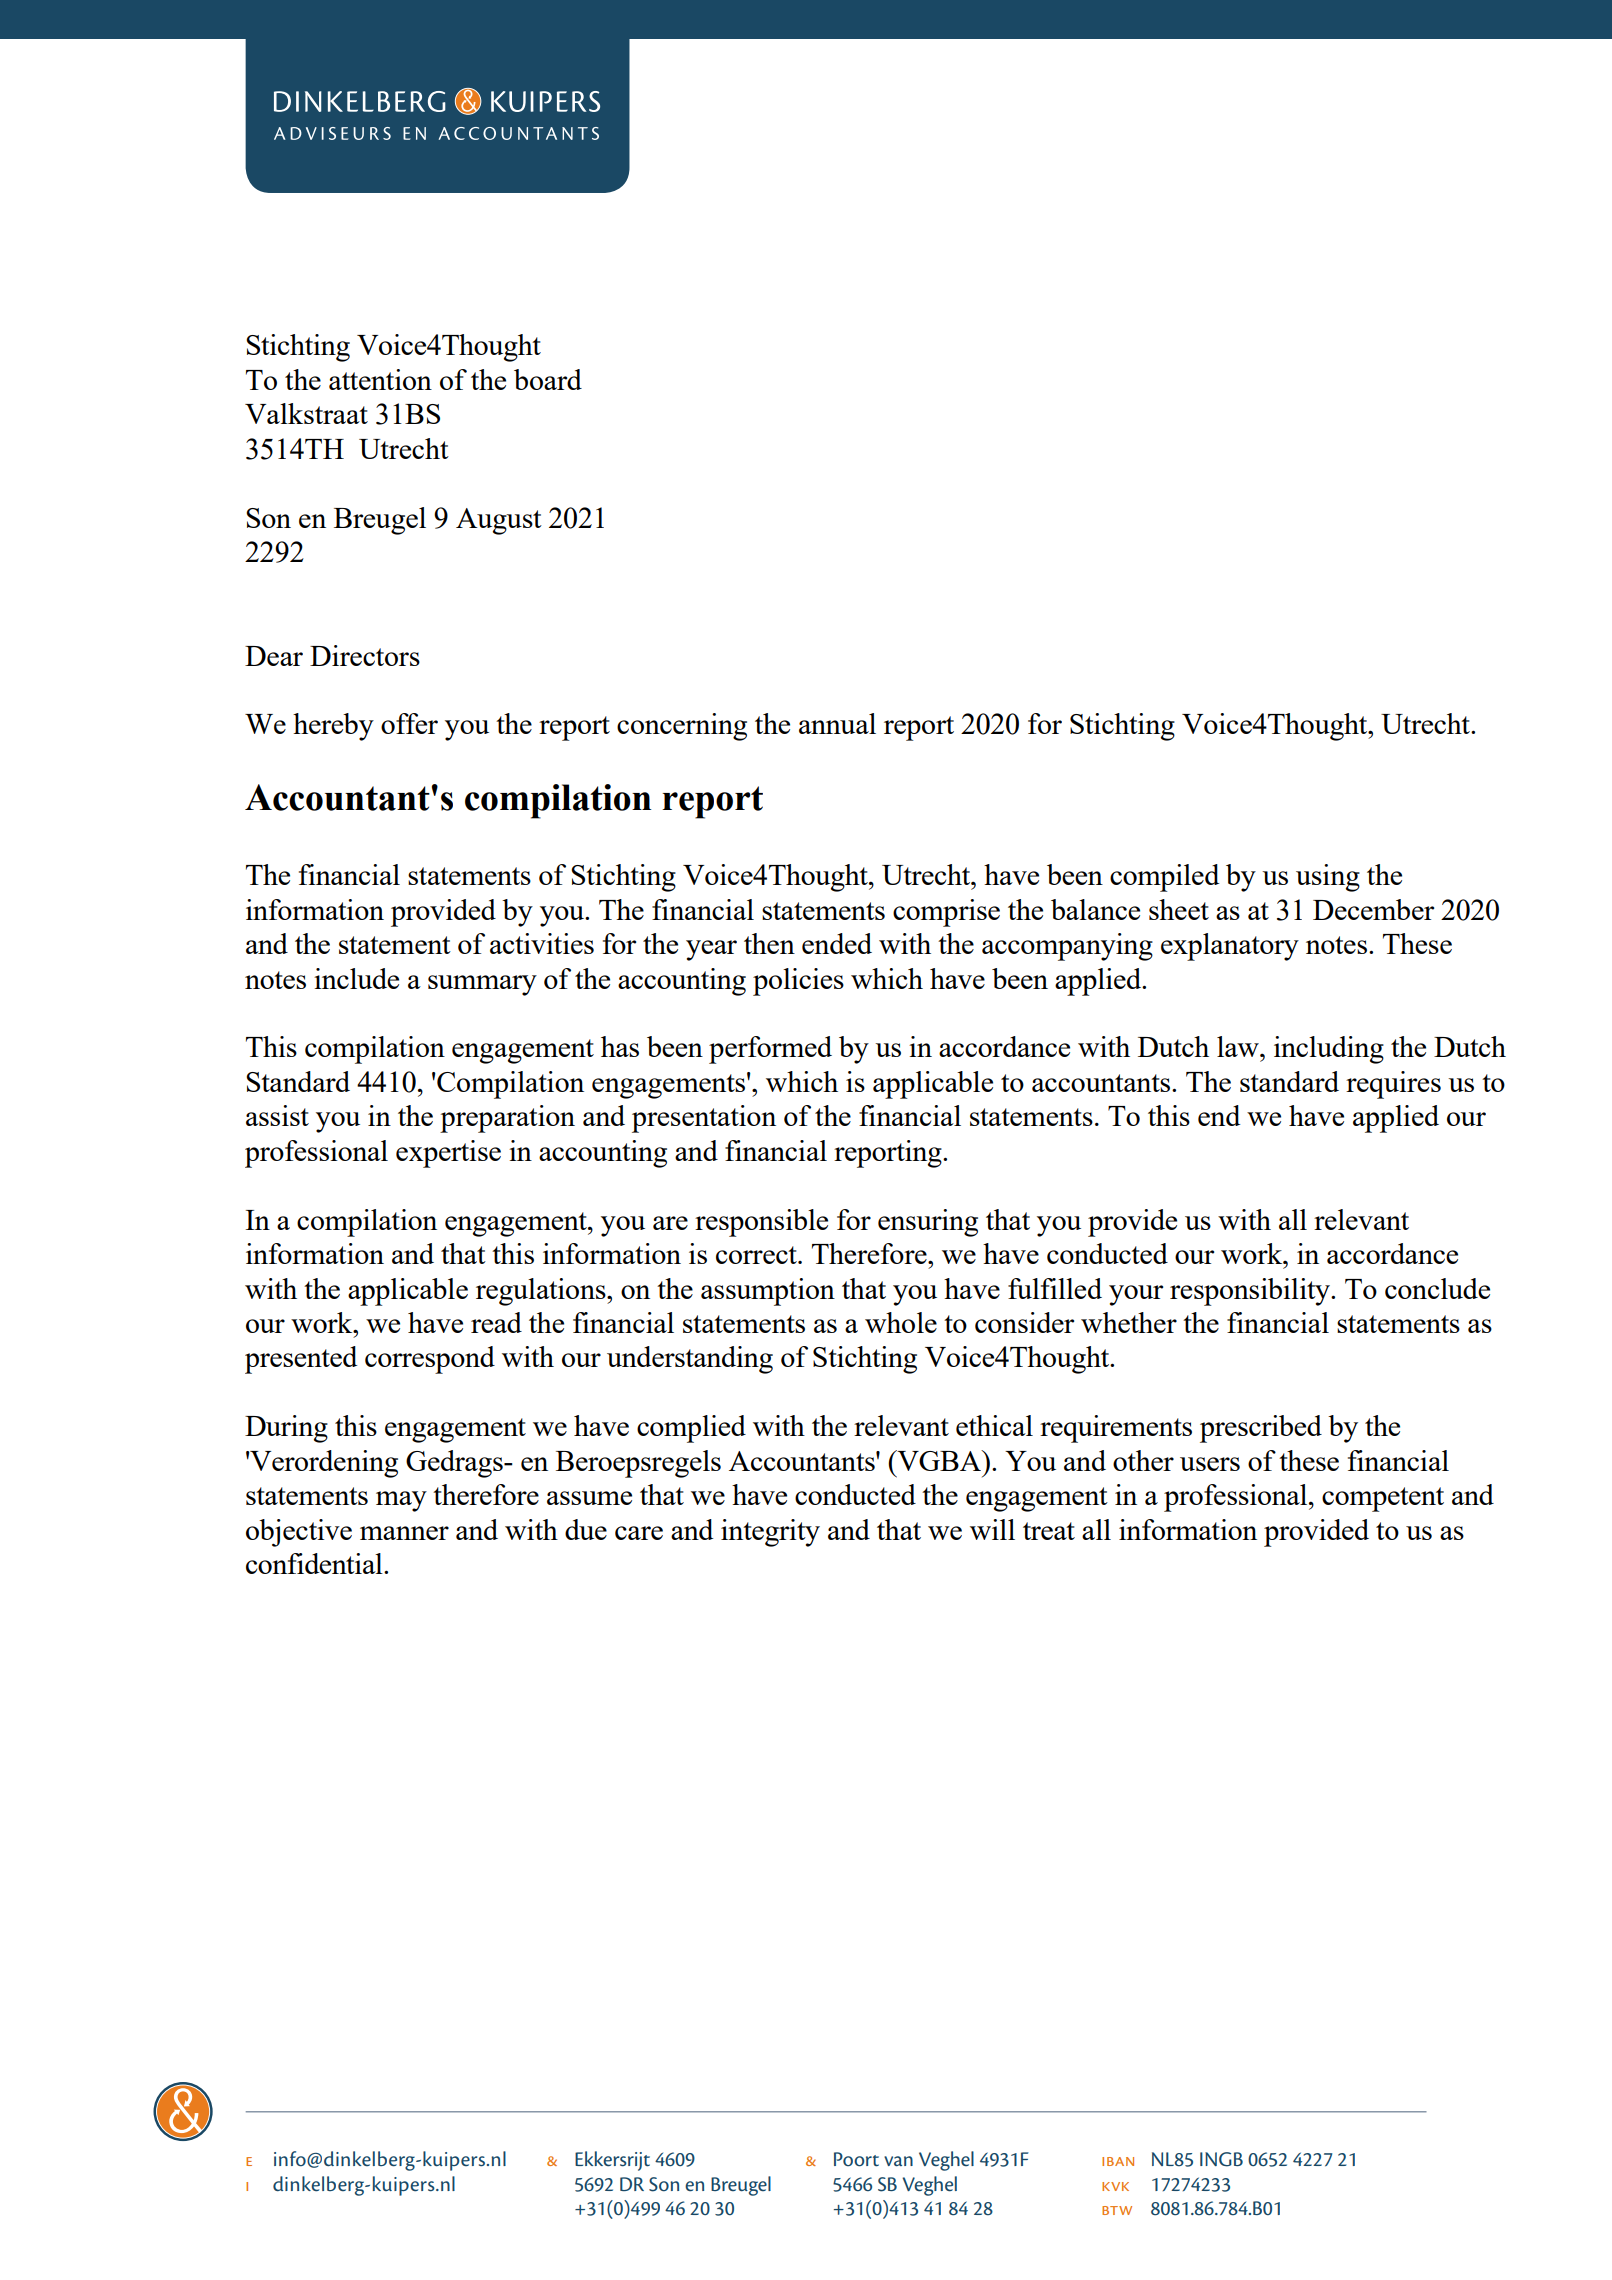 This page has height=2280, width=1612. I want to click on attention, so click(380, 379).
